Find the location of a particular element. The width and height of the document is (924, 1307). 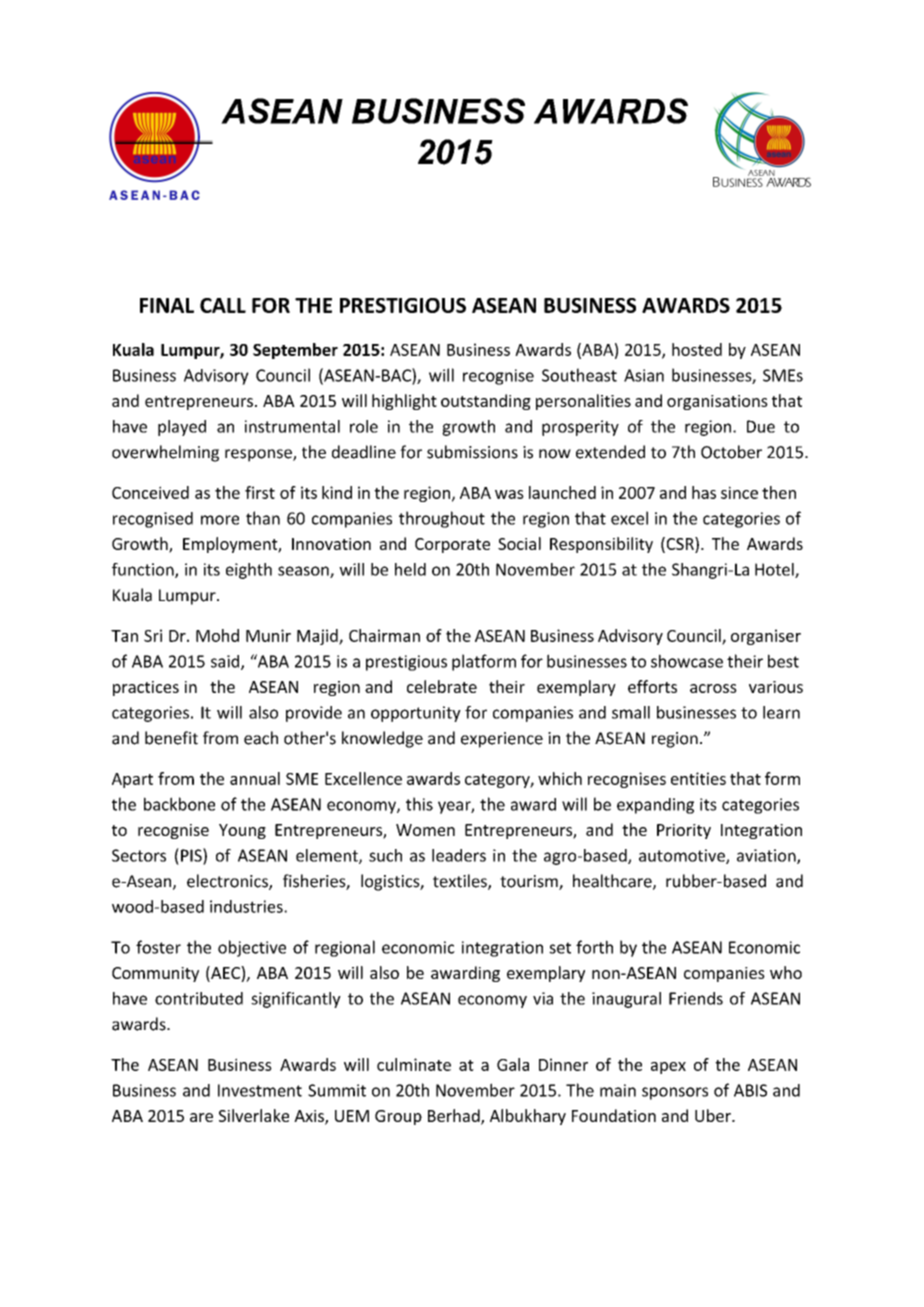

hosted is located at coordinates (697, 349).
